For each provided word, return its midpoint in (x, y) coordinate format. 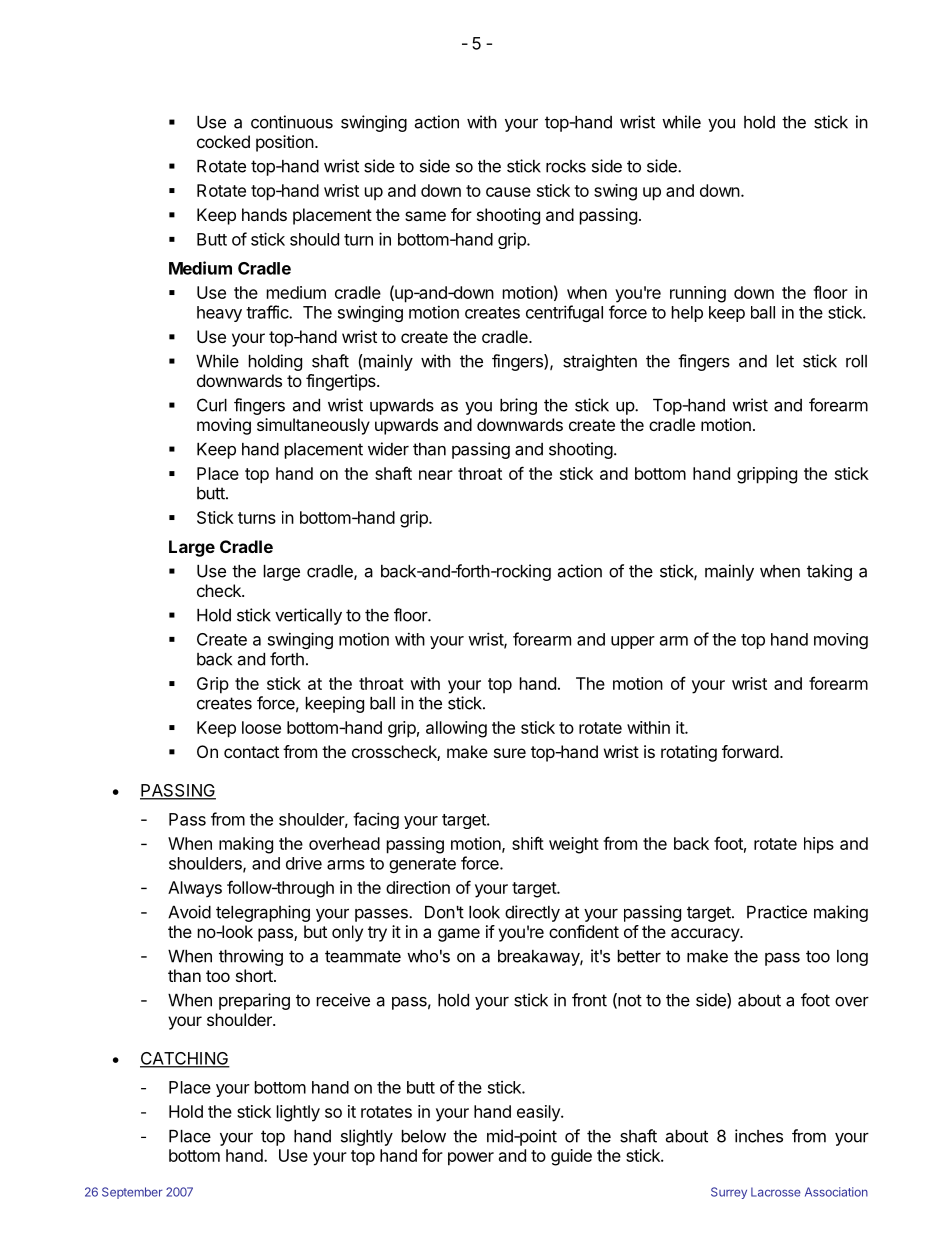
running (698, 294)
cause (508, 192)
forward (750, 751)
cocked (223, 141)
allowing (456, 729)
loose (261, 727)
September (132, 1193)
